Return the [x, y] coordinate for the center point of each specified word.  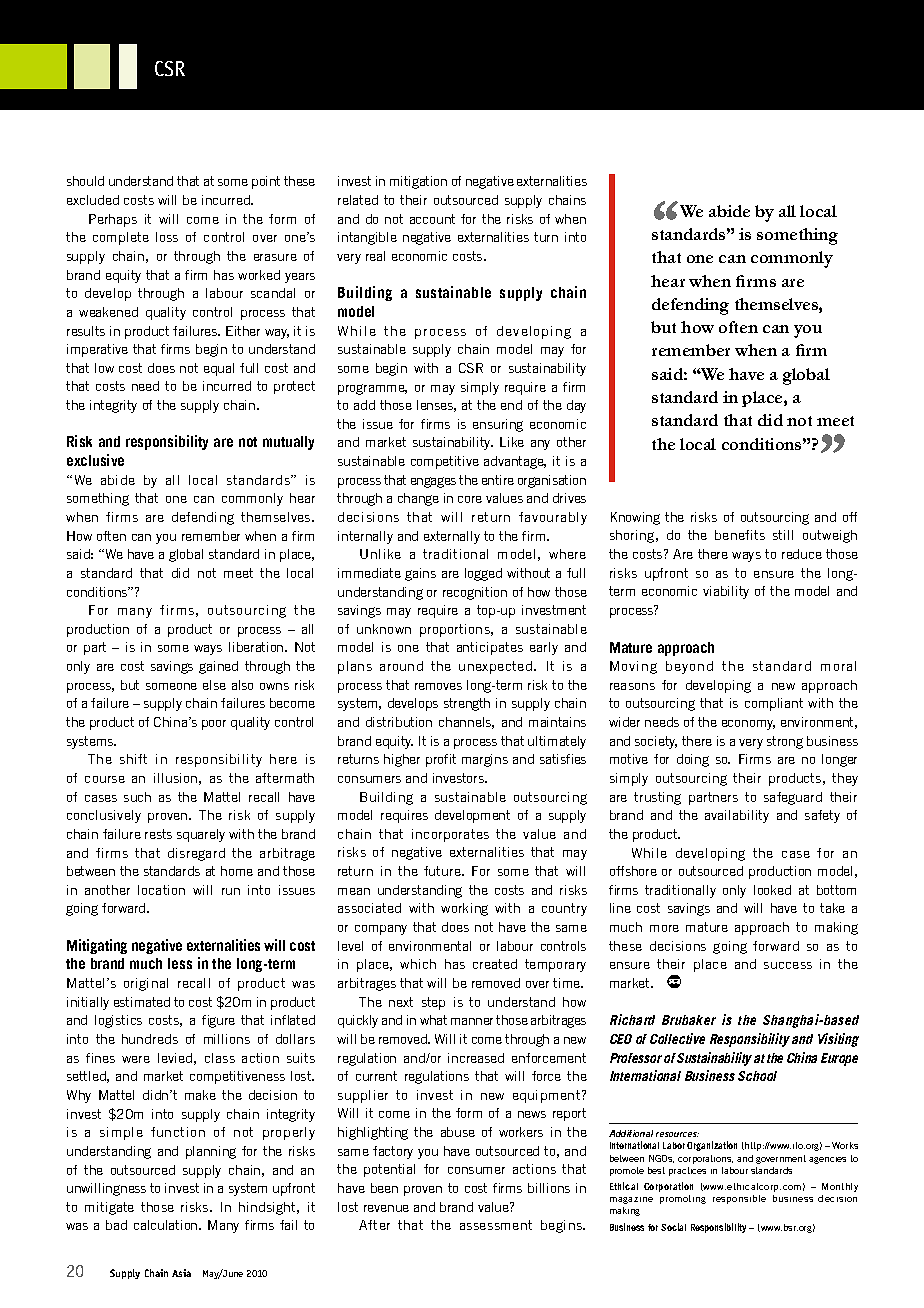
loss [167, 237]
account [432, 219]
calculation [165, 1225]
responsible [739, 1199]
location [161, 890]
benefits [740, 535]
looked [772, 890]
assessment [496, 1225]
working [464, 909]
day [576, 406]
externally [452, 537]
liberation [256, 647]
